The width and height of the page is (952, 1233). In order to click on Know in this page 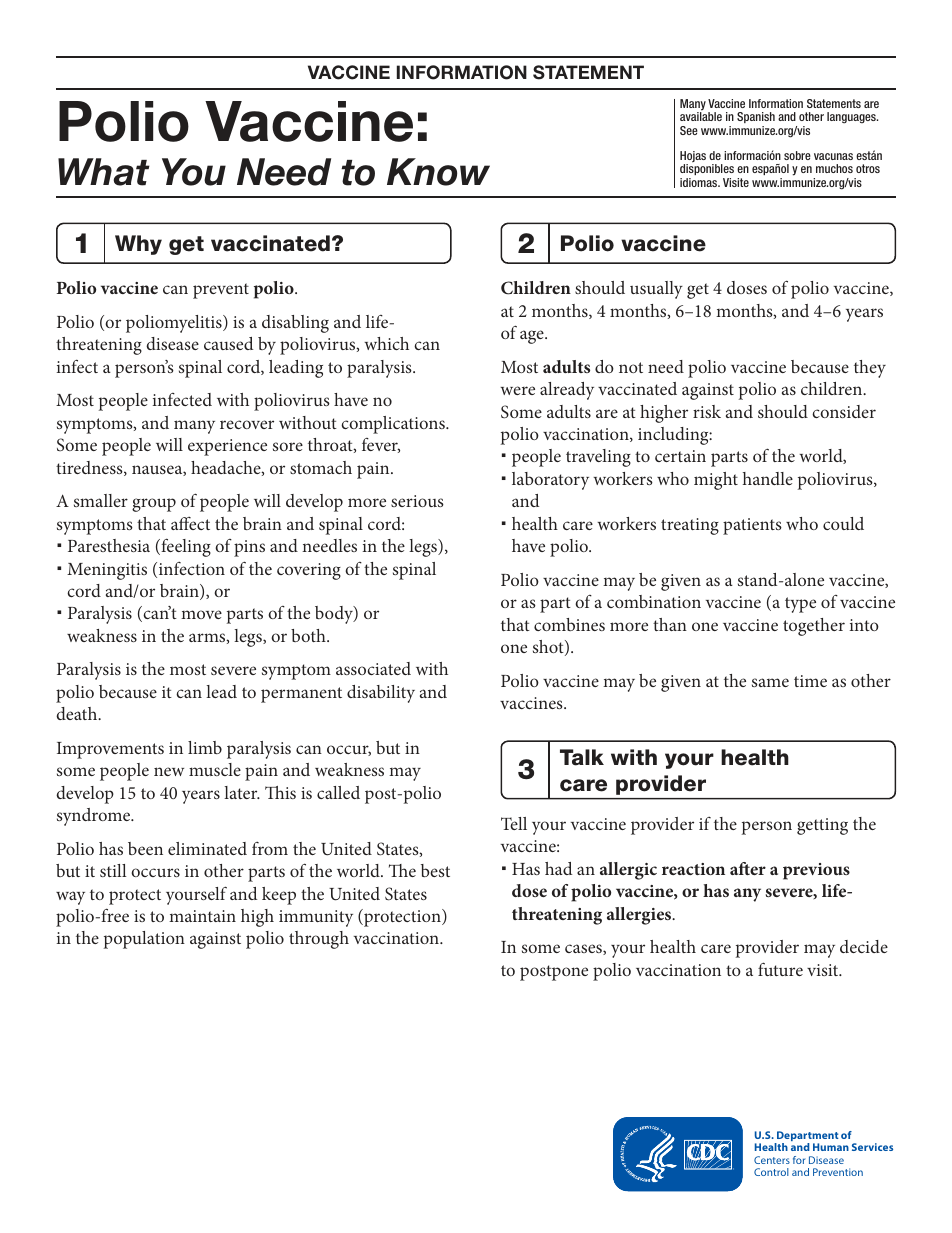, I will do `click(438, 172)`.
